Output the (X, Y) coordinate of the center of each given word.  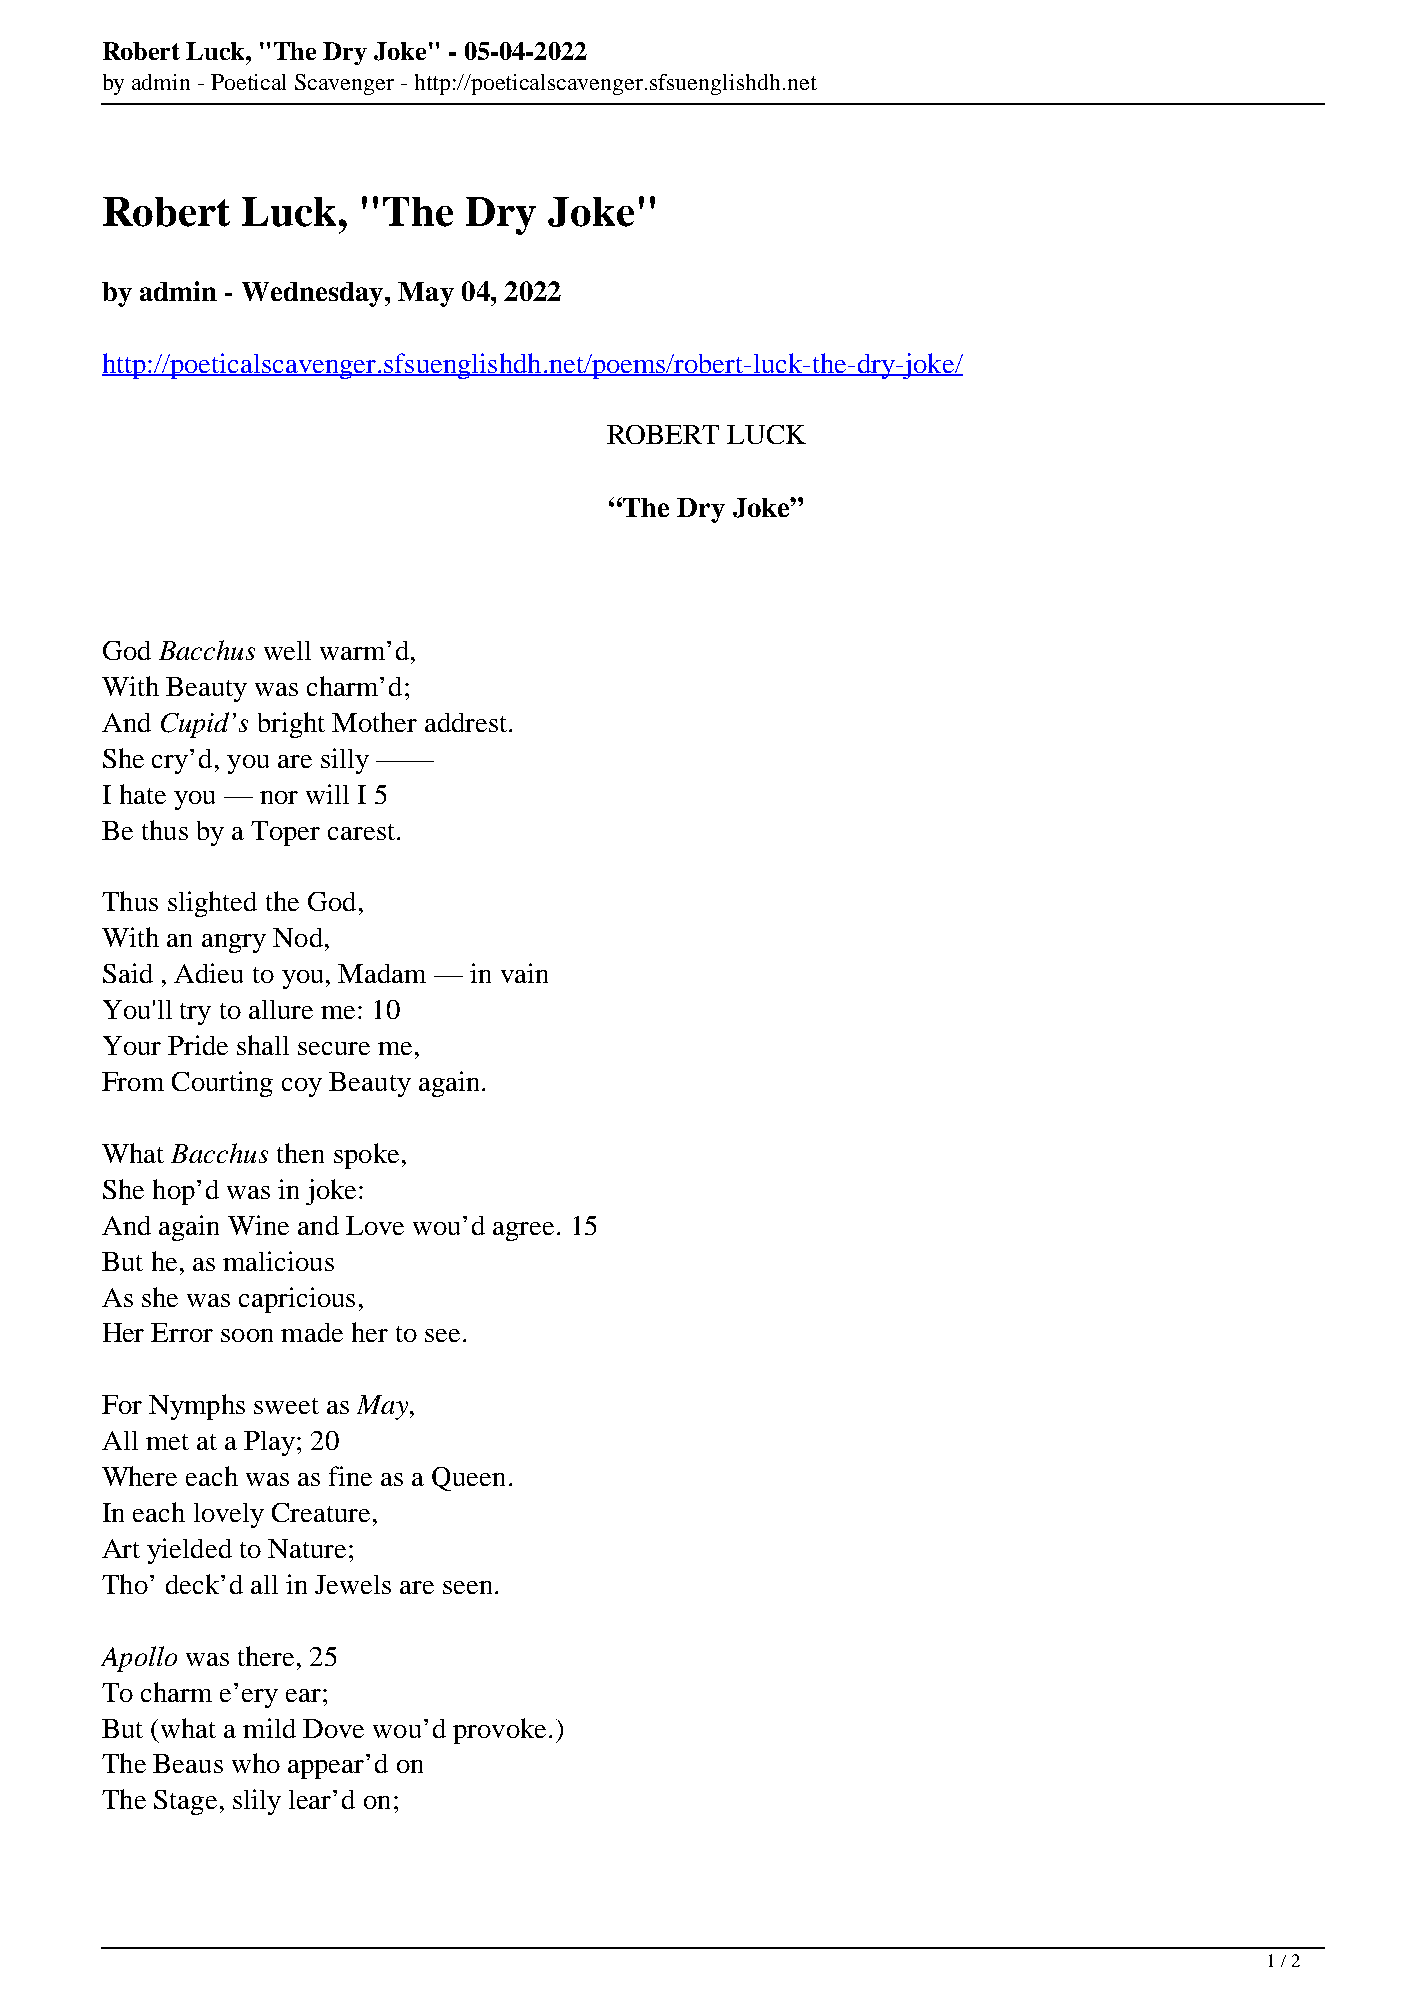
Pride (198, 1045)
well (287, 650)
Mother (374, 722)
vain (524, 973)
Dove (333, 1728)
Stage (185, 1802)
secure (334, 1048)
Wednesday (314, 294)
